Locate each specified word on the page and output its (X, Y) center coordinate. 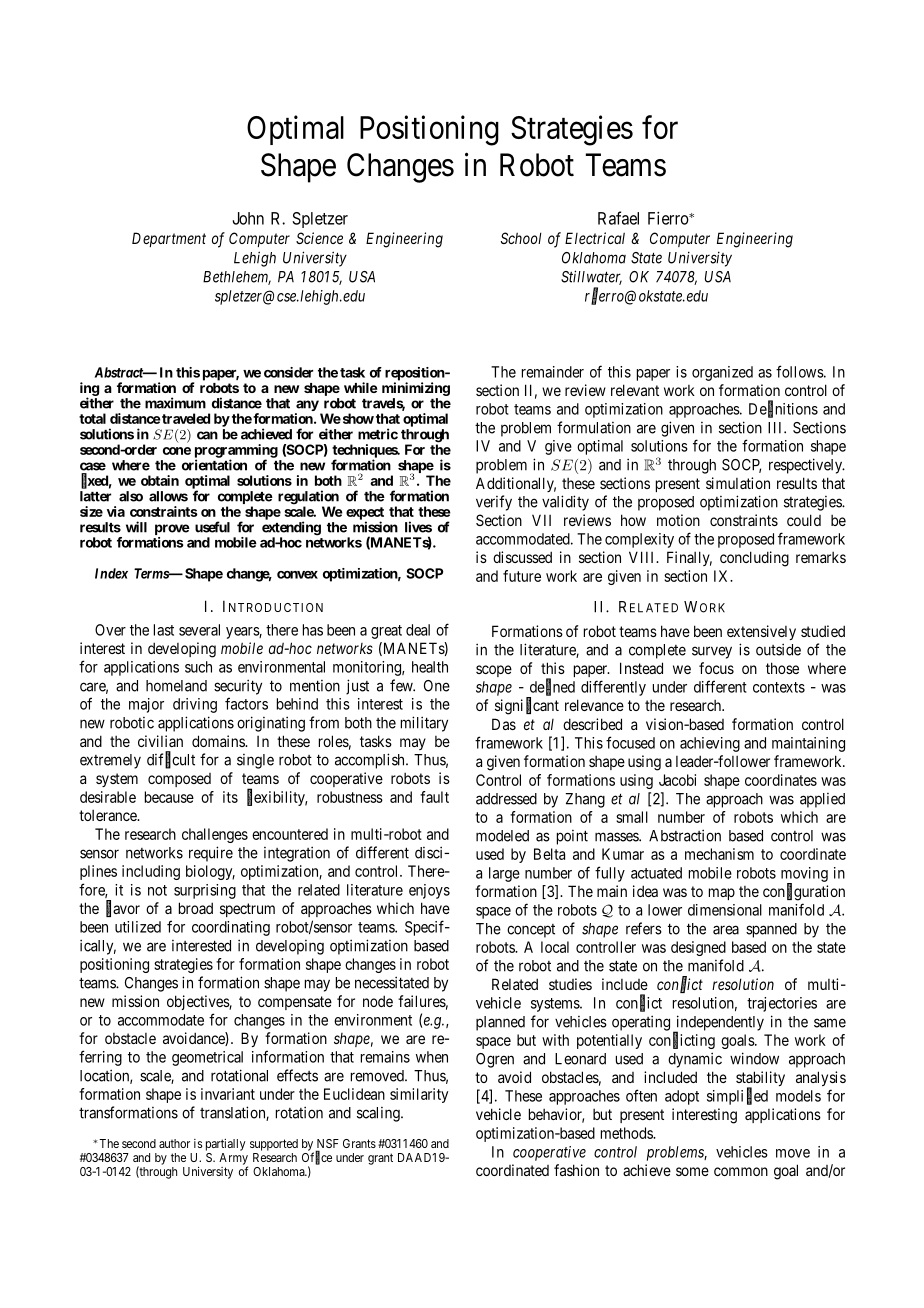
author (174, 1143)
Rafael (618, 218)
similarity (419, 1095)
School (521, 238)
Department (169, 239)
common (741, 1171)
